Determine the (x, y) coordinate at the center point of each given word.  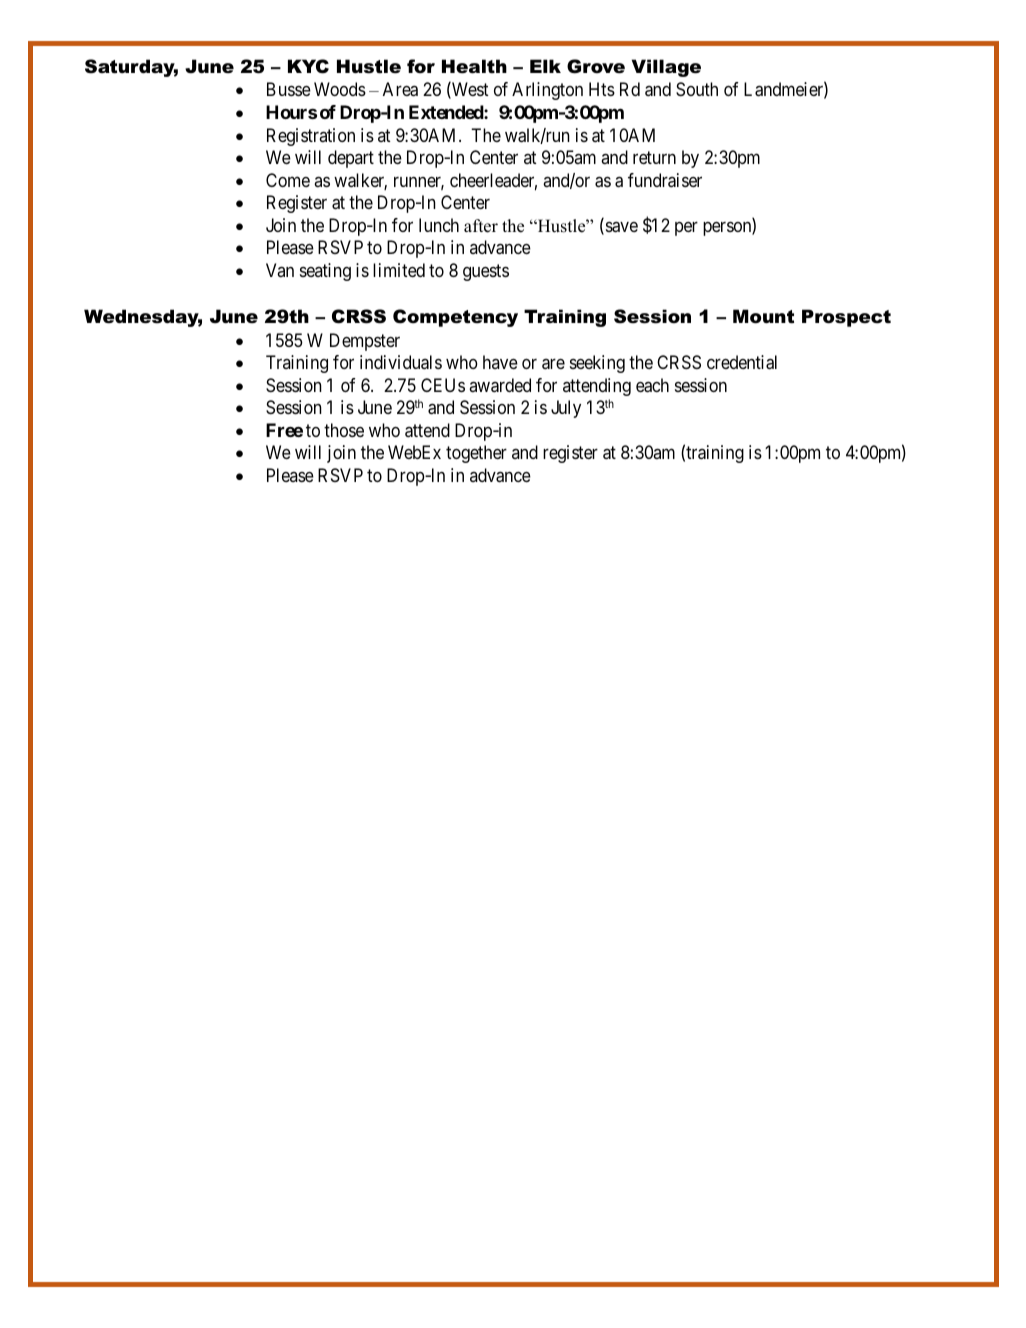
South (697, 89)
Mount (763, 316)
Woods (340, 89)
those (344, 430)
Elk (545, 66)
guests (486, 272)
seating (325, 272)
